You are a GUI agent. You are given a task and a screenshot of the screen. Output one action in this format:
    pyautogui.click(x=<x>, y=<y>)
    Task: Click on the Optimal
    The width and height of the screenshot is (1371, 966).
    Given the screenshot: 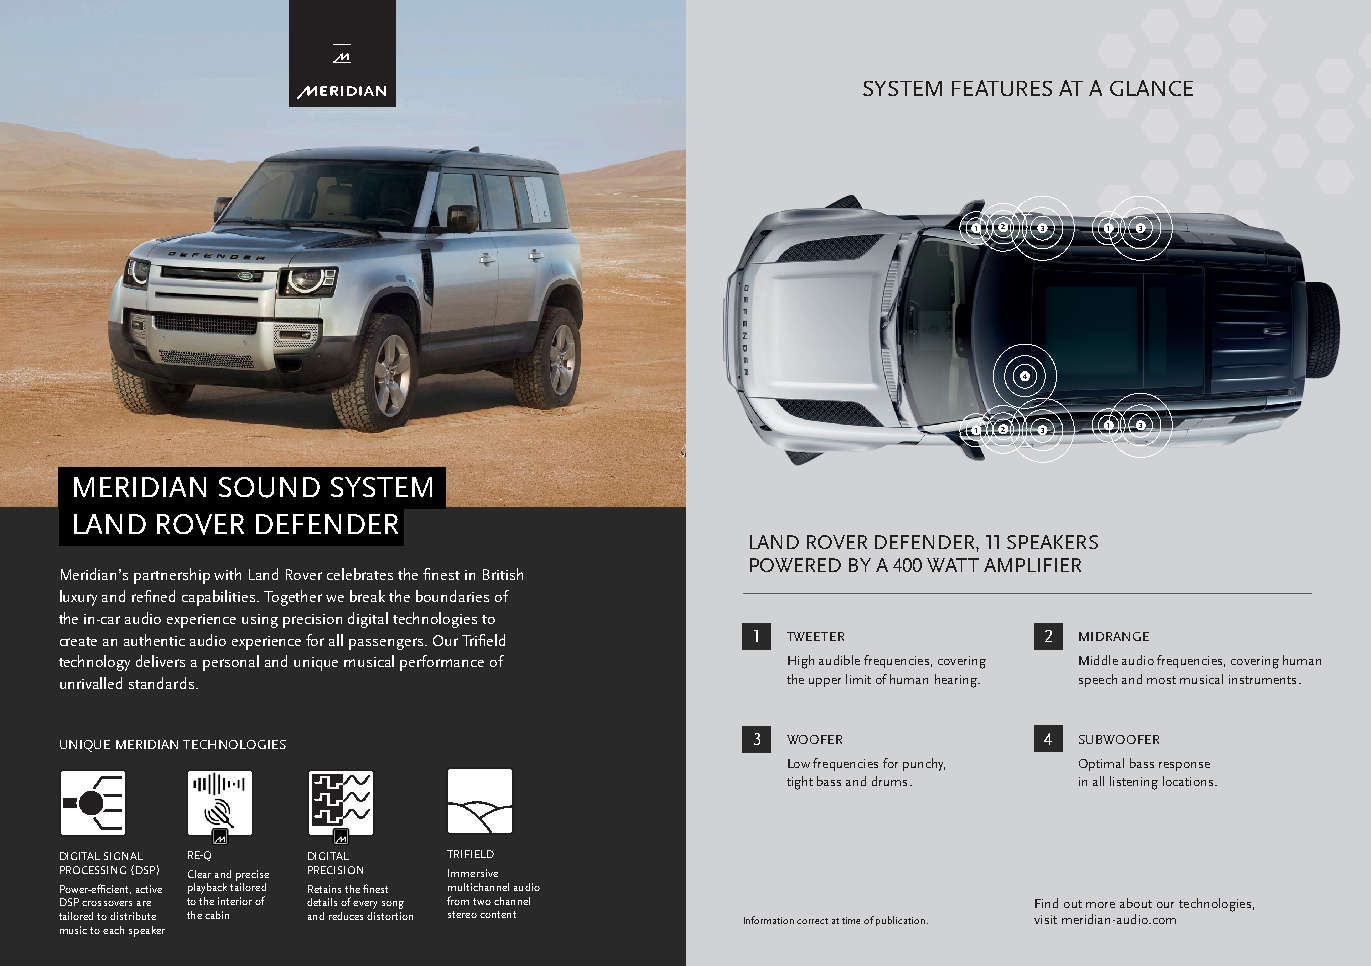 What is the action you would take?
    pyautogui.click(x=1101, y=764)
